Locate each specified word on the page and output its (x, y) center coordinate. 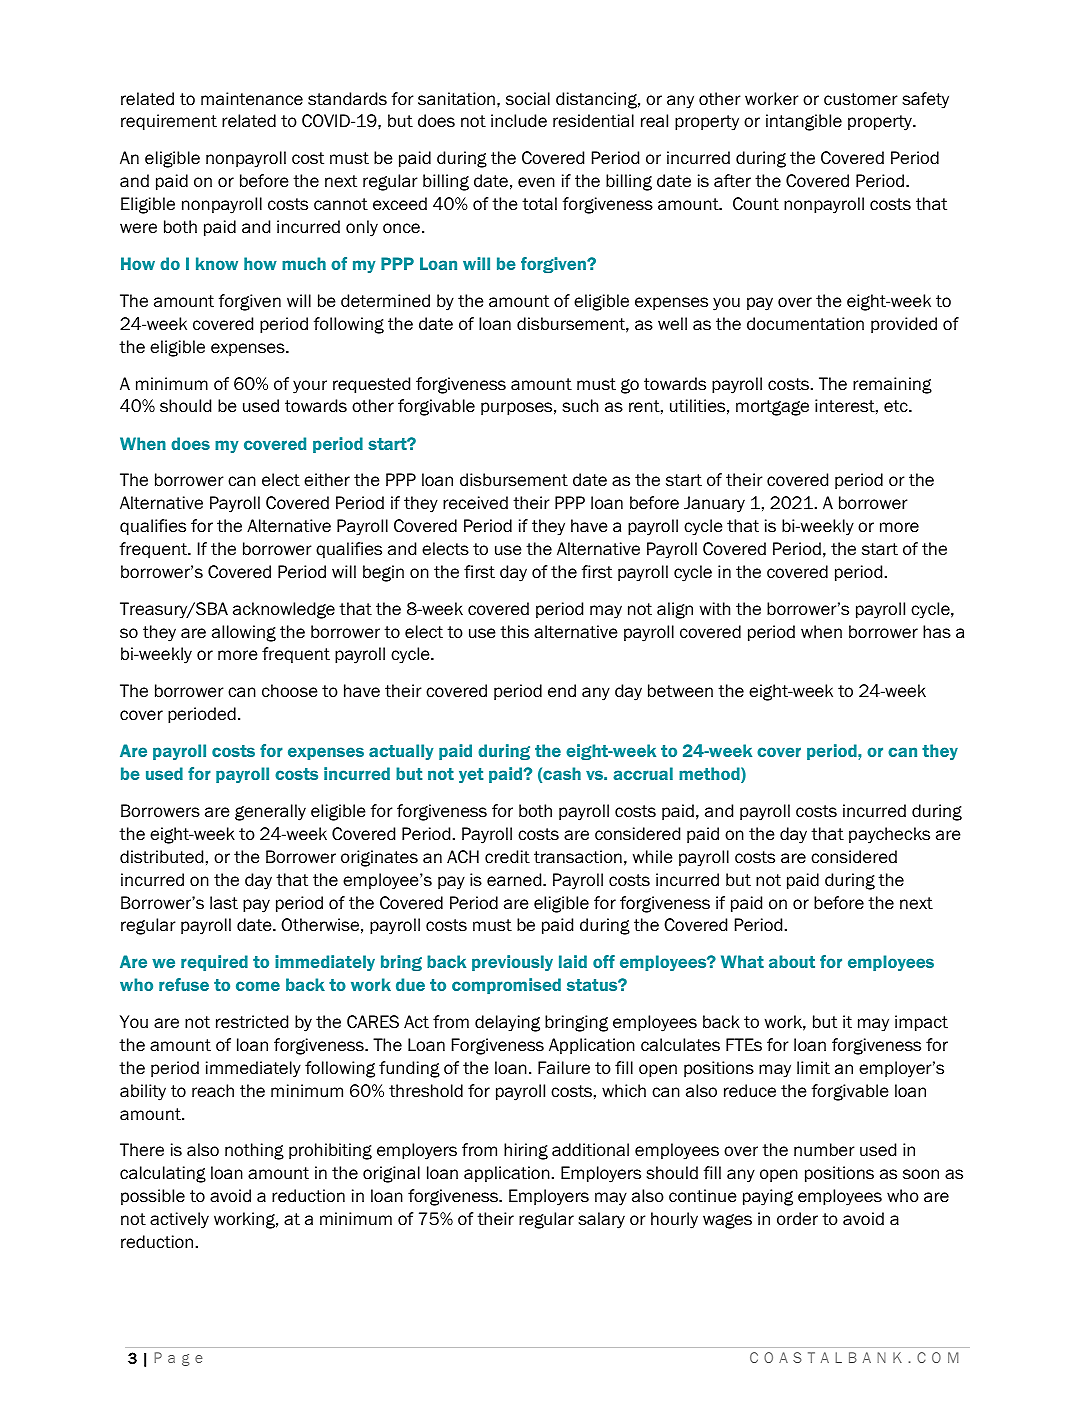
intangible (804, 122)
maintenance (252, 99)
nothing (254, 1151)
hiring (526, 1151)
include (519, 121)
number (824, 1150)
